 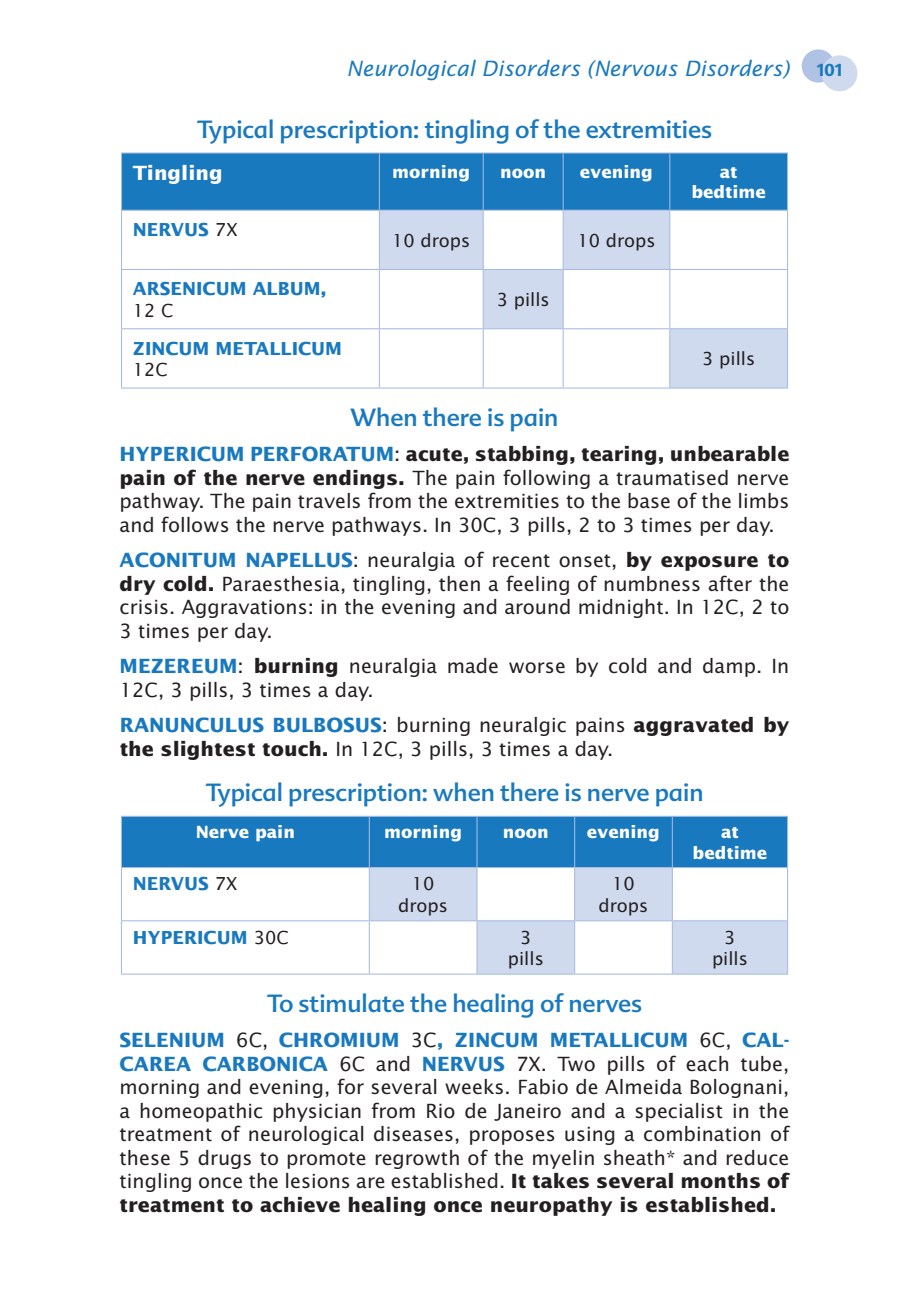 I want to click on unbearable, so click(x=730, y=454).
